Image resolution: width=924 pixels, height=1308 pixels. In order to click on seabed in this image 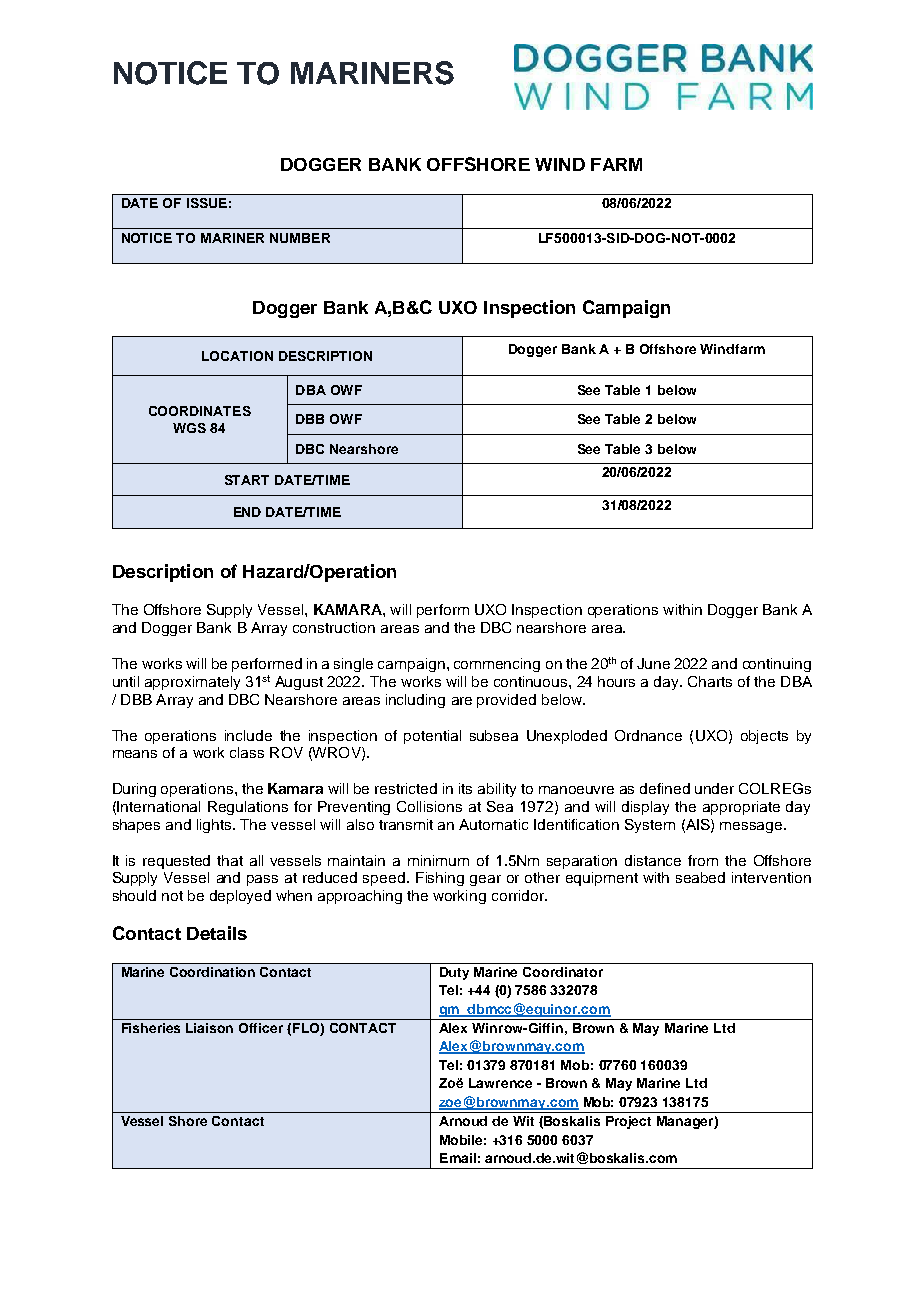, I will do `click(700, 877)`.
